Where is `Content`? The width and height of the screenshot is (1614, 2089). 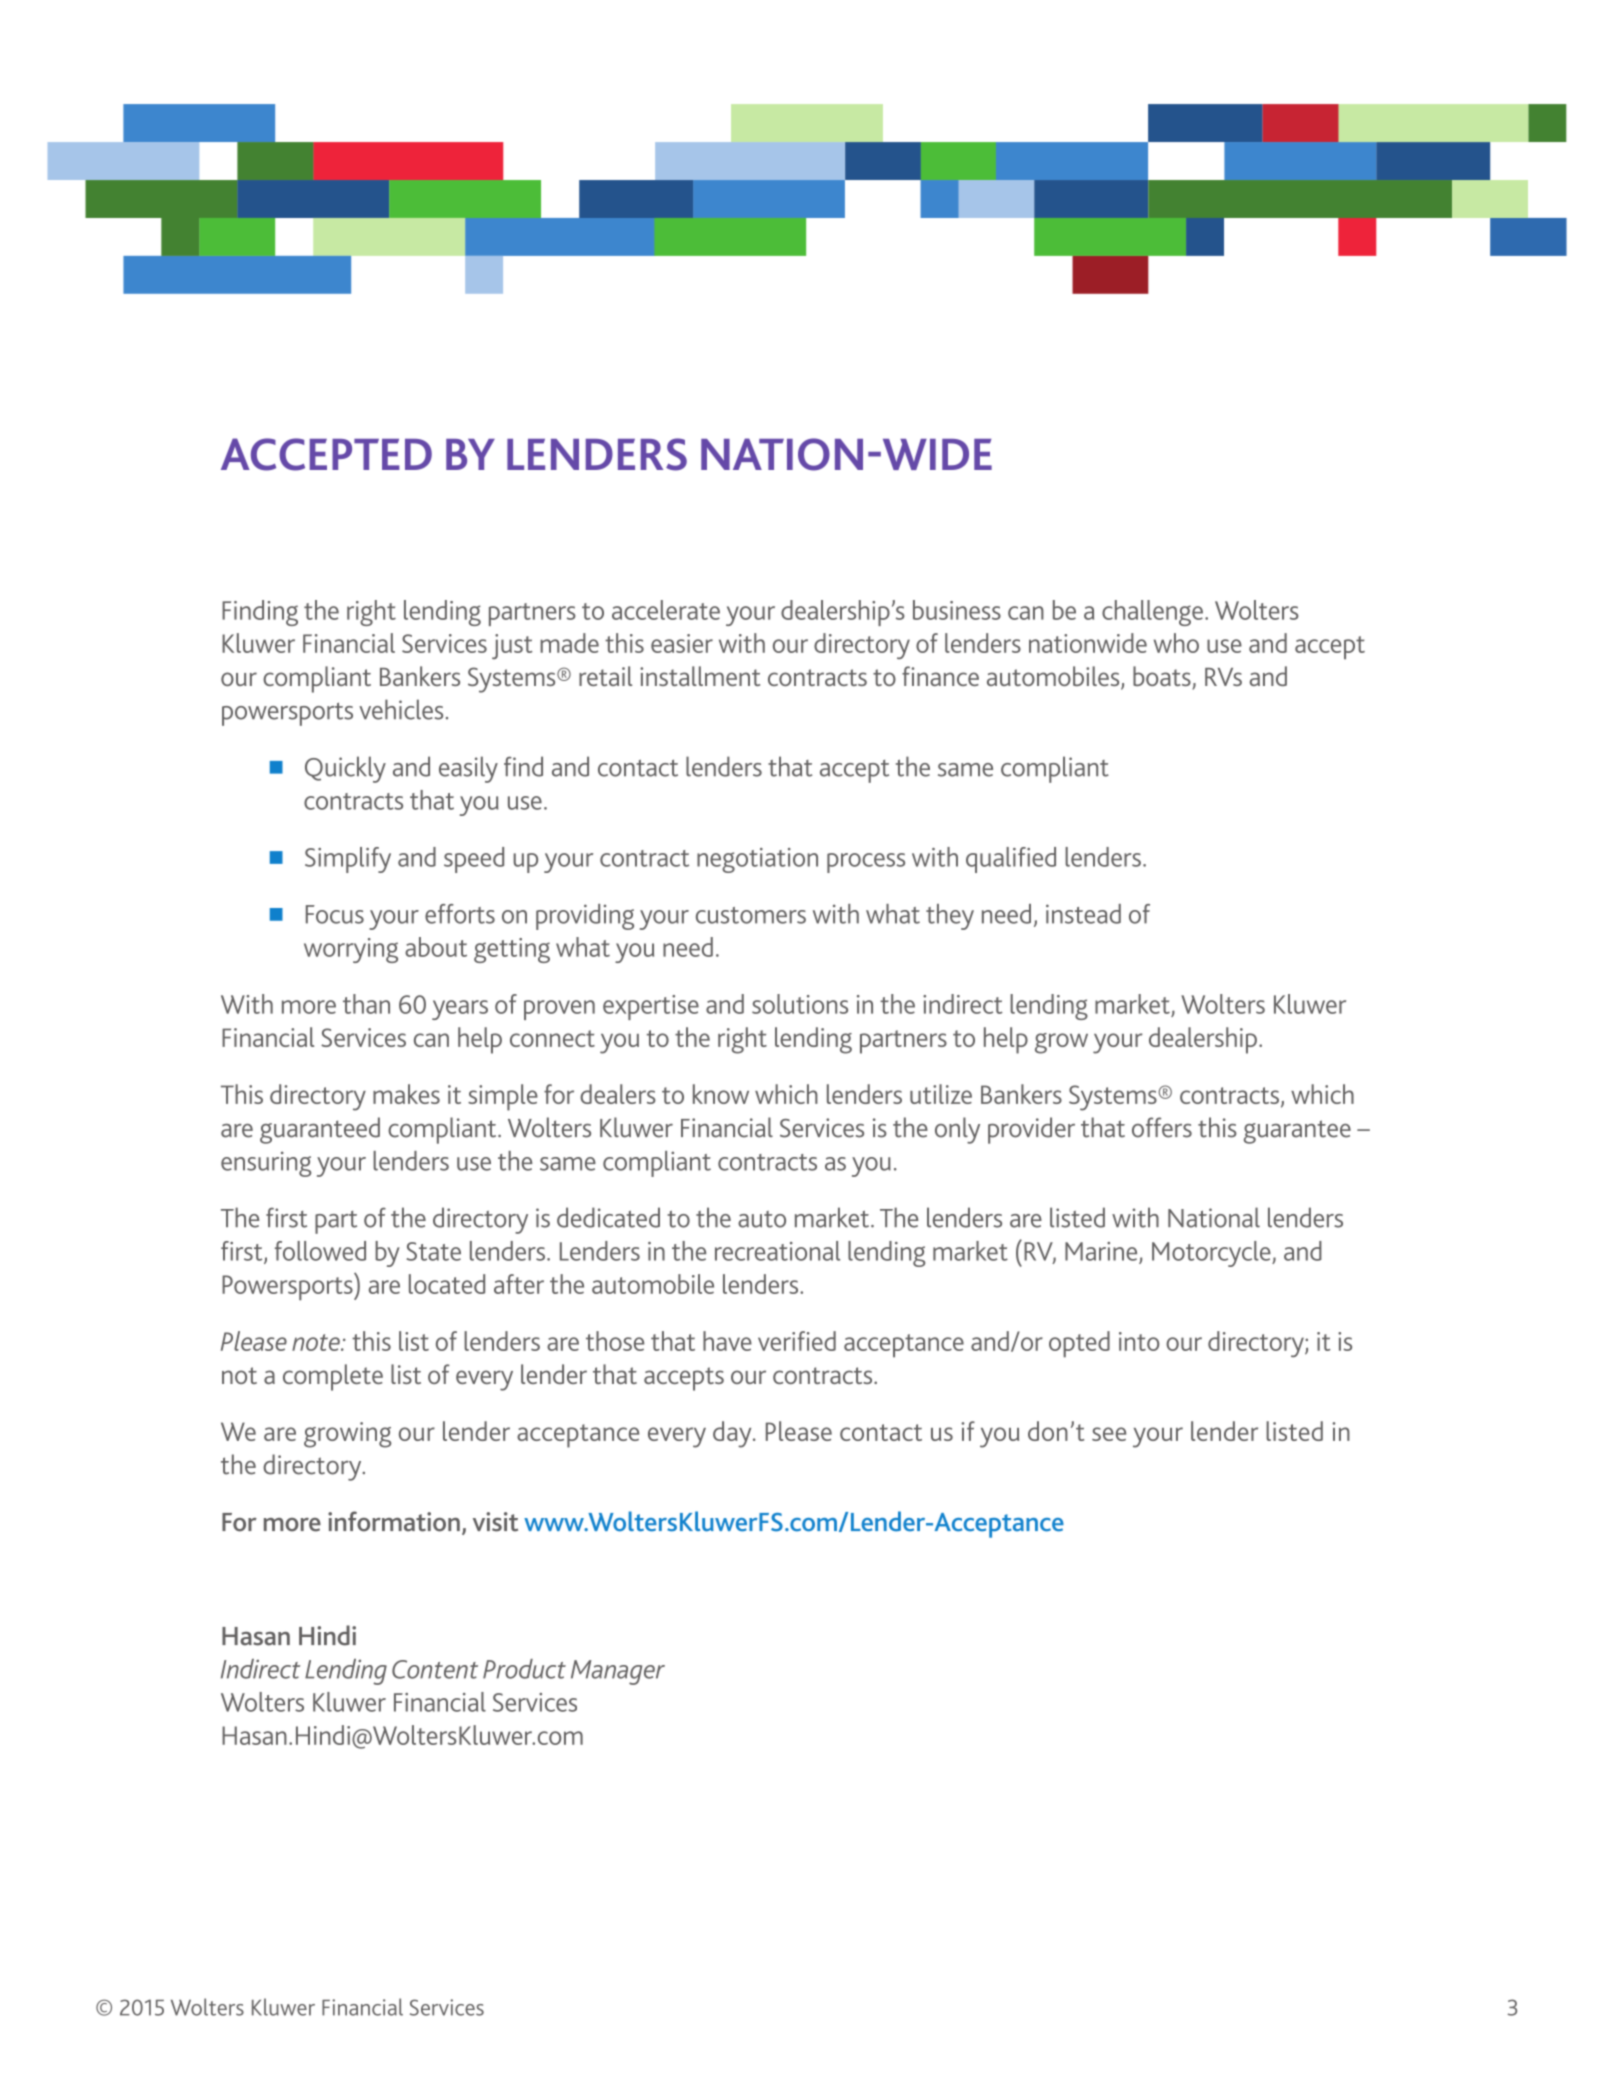 Content is located at coordinates (435, 1669).
